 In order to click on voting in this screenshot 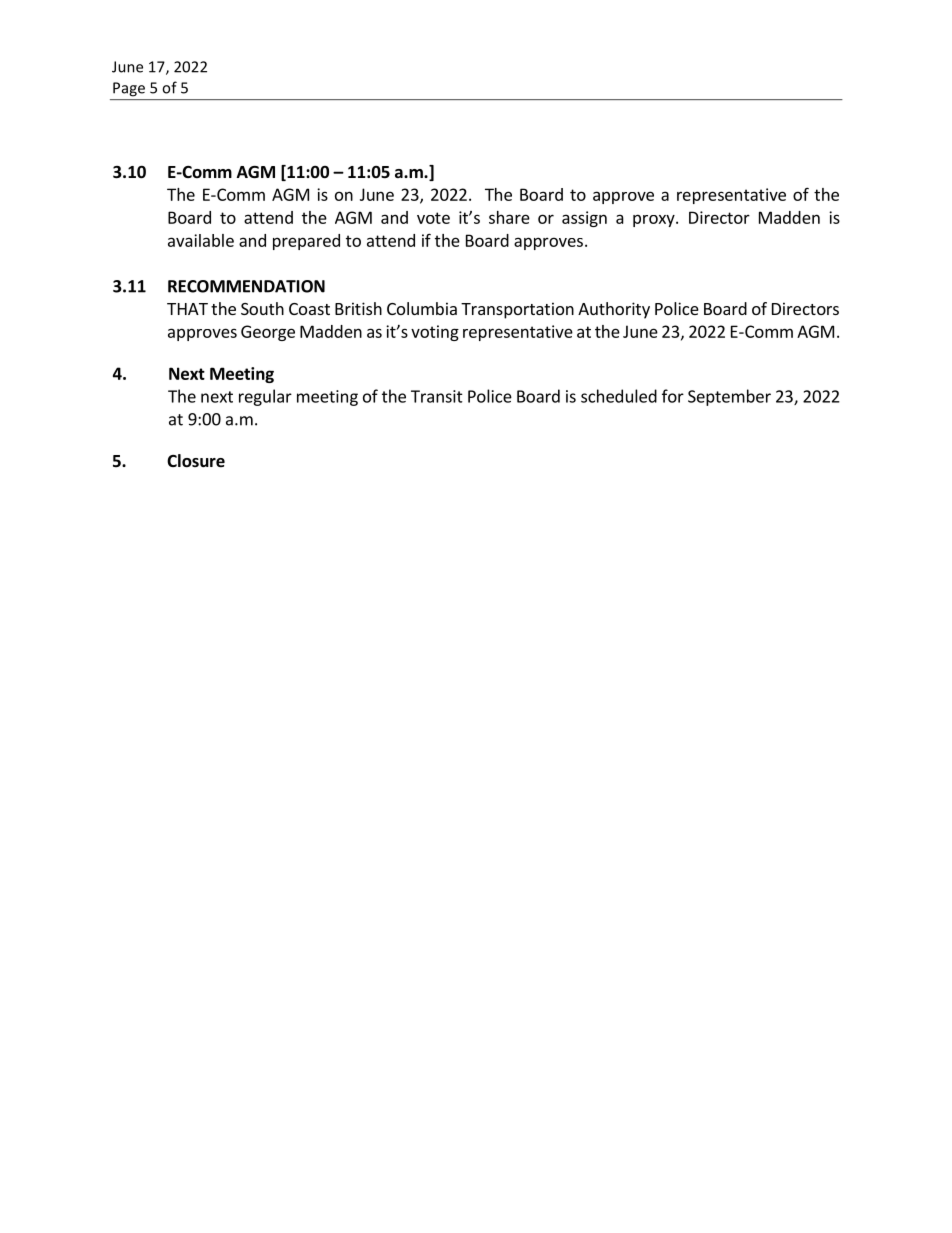, I will do `click(435, 333)`.
